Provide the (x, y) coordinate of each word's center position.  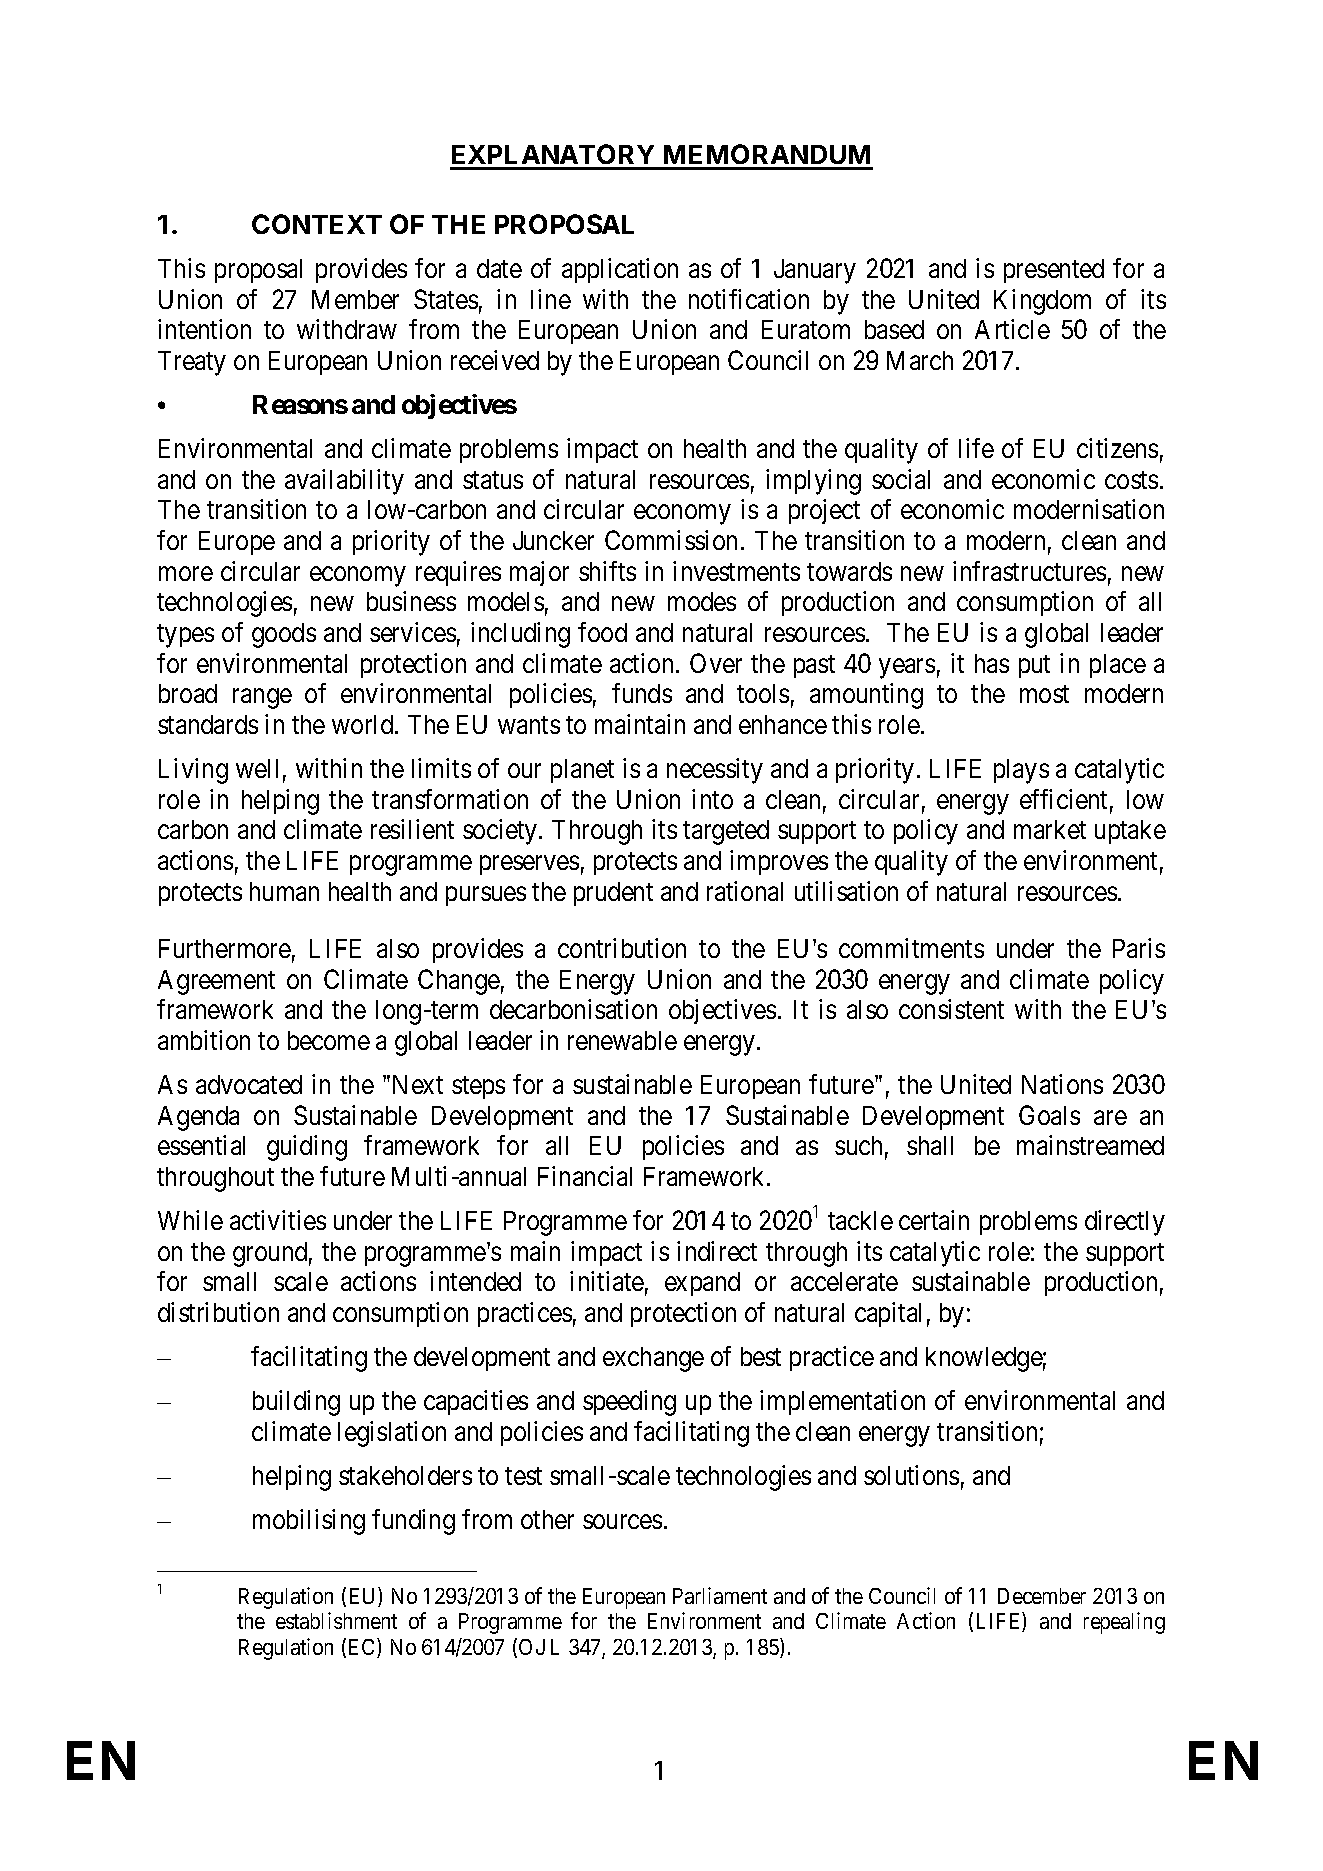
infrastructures (1029, 571)
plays (1021, 771)
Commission (671, 540)
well (257, 768)
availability (344, 482)
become (329, 1040)
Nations (1062, 1084)
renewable (622, 1040)
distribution (218, 1312)
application (620, 270)
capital (888, 1314)
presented (1054, 271)
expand (702, 1284)
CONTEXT (317, 224)
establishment (336, 1620)
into (712, 799)
